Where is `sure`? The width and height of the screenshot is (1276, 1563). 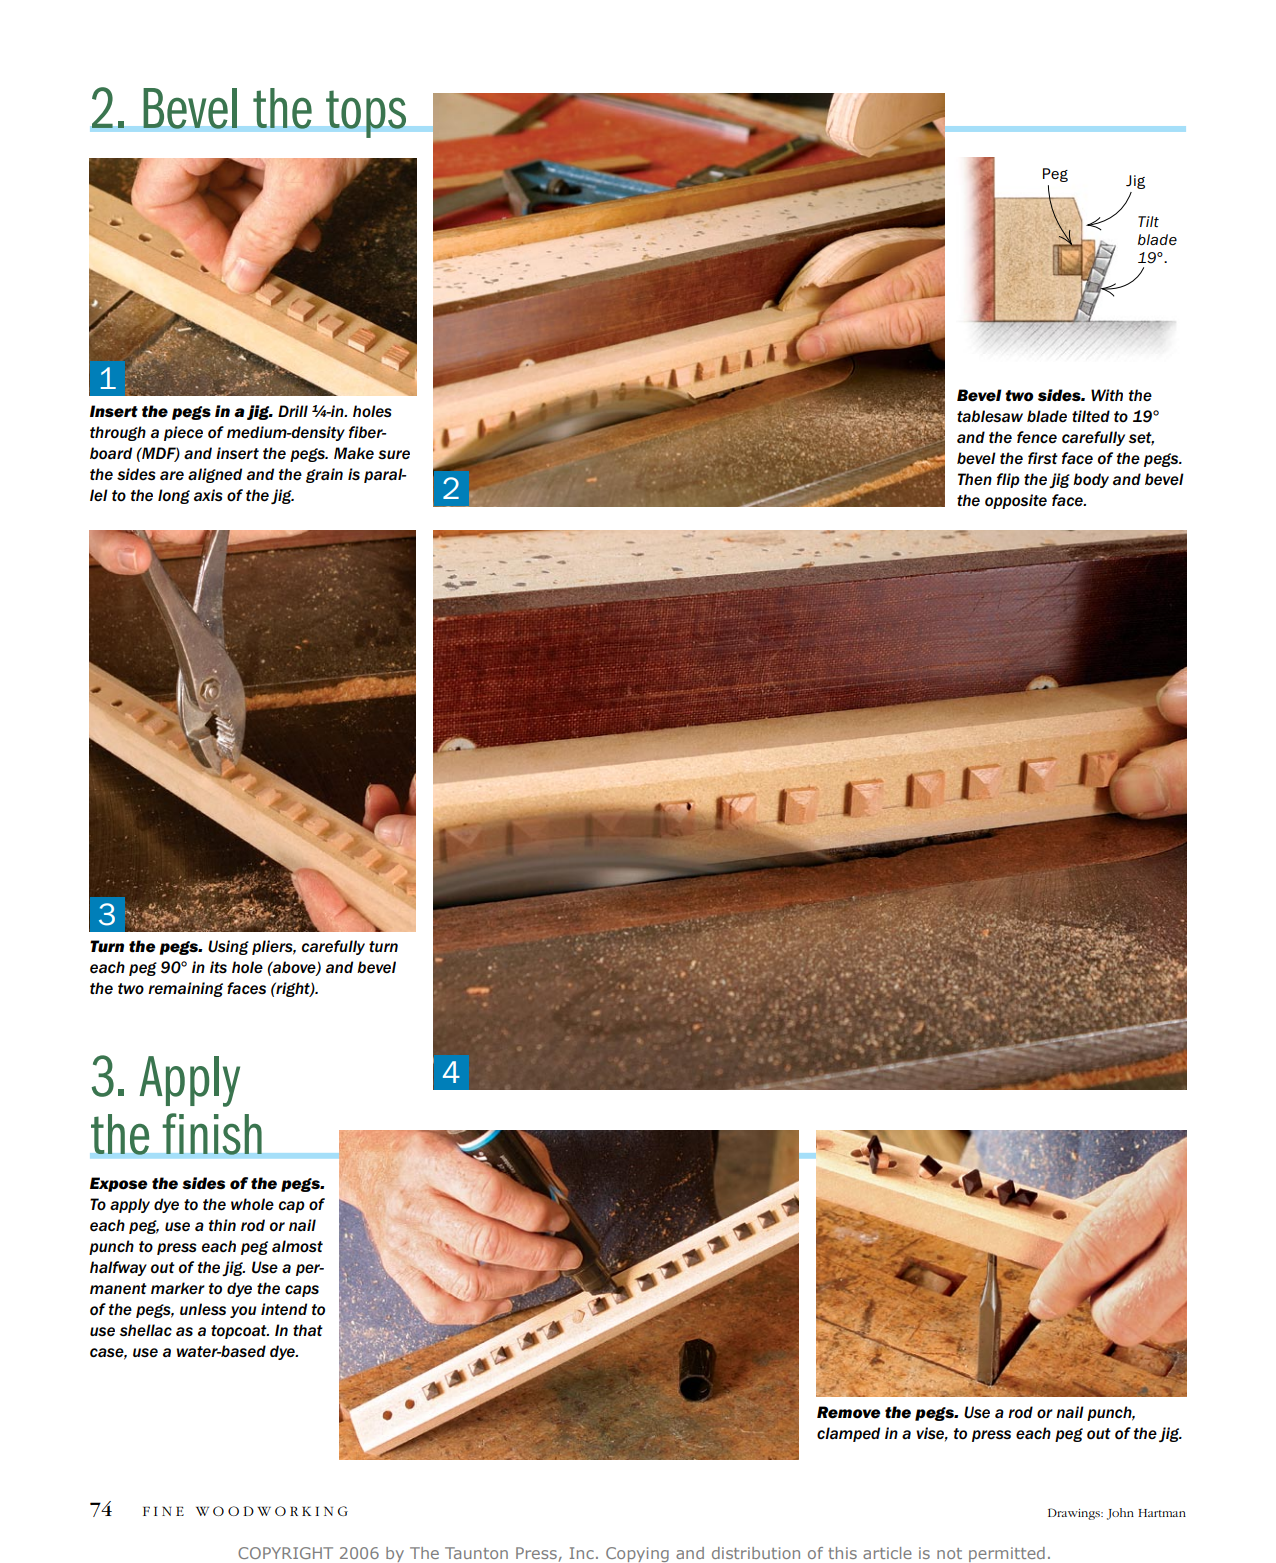
sure is located at coordinates (394, 455).
